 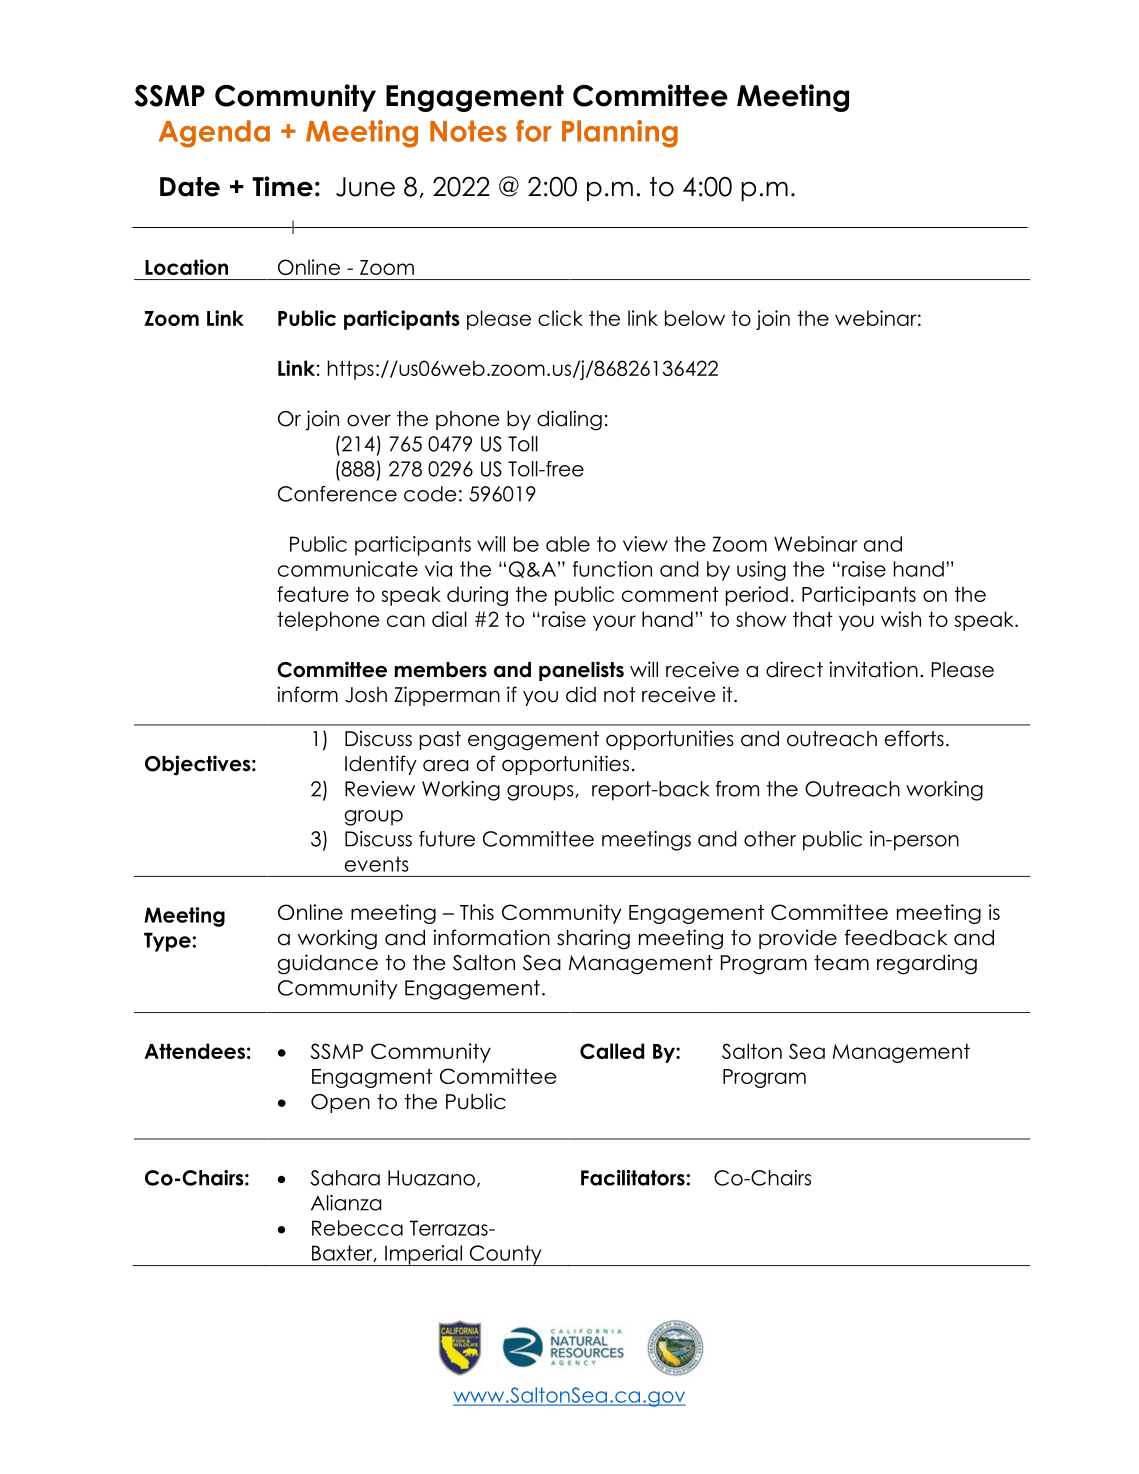 I want to click on invitation, so click(x=873, y=669).
